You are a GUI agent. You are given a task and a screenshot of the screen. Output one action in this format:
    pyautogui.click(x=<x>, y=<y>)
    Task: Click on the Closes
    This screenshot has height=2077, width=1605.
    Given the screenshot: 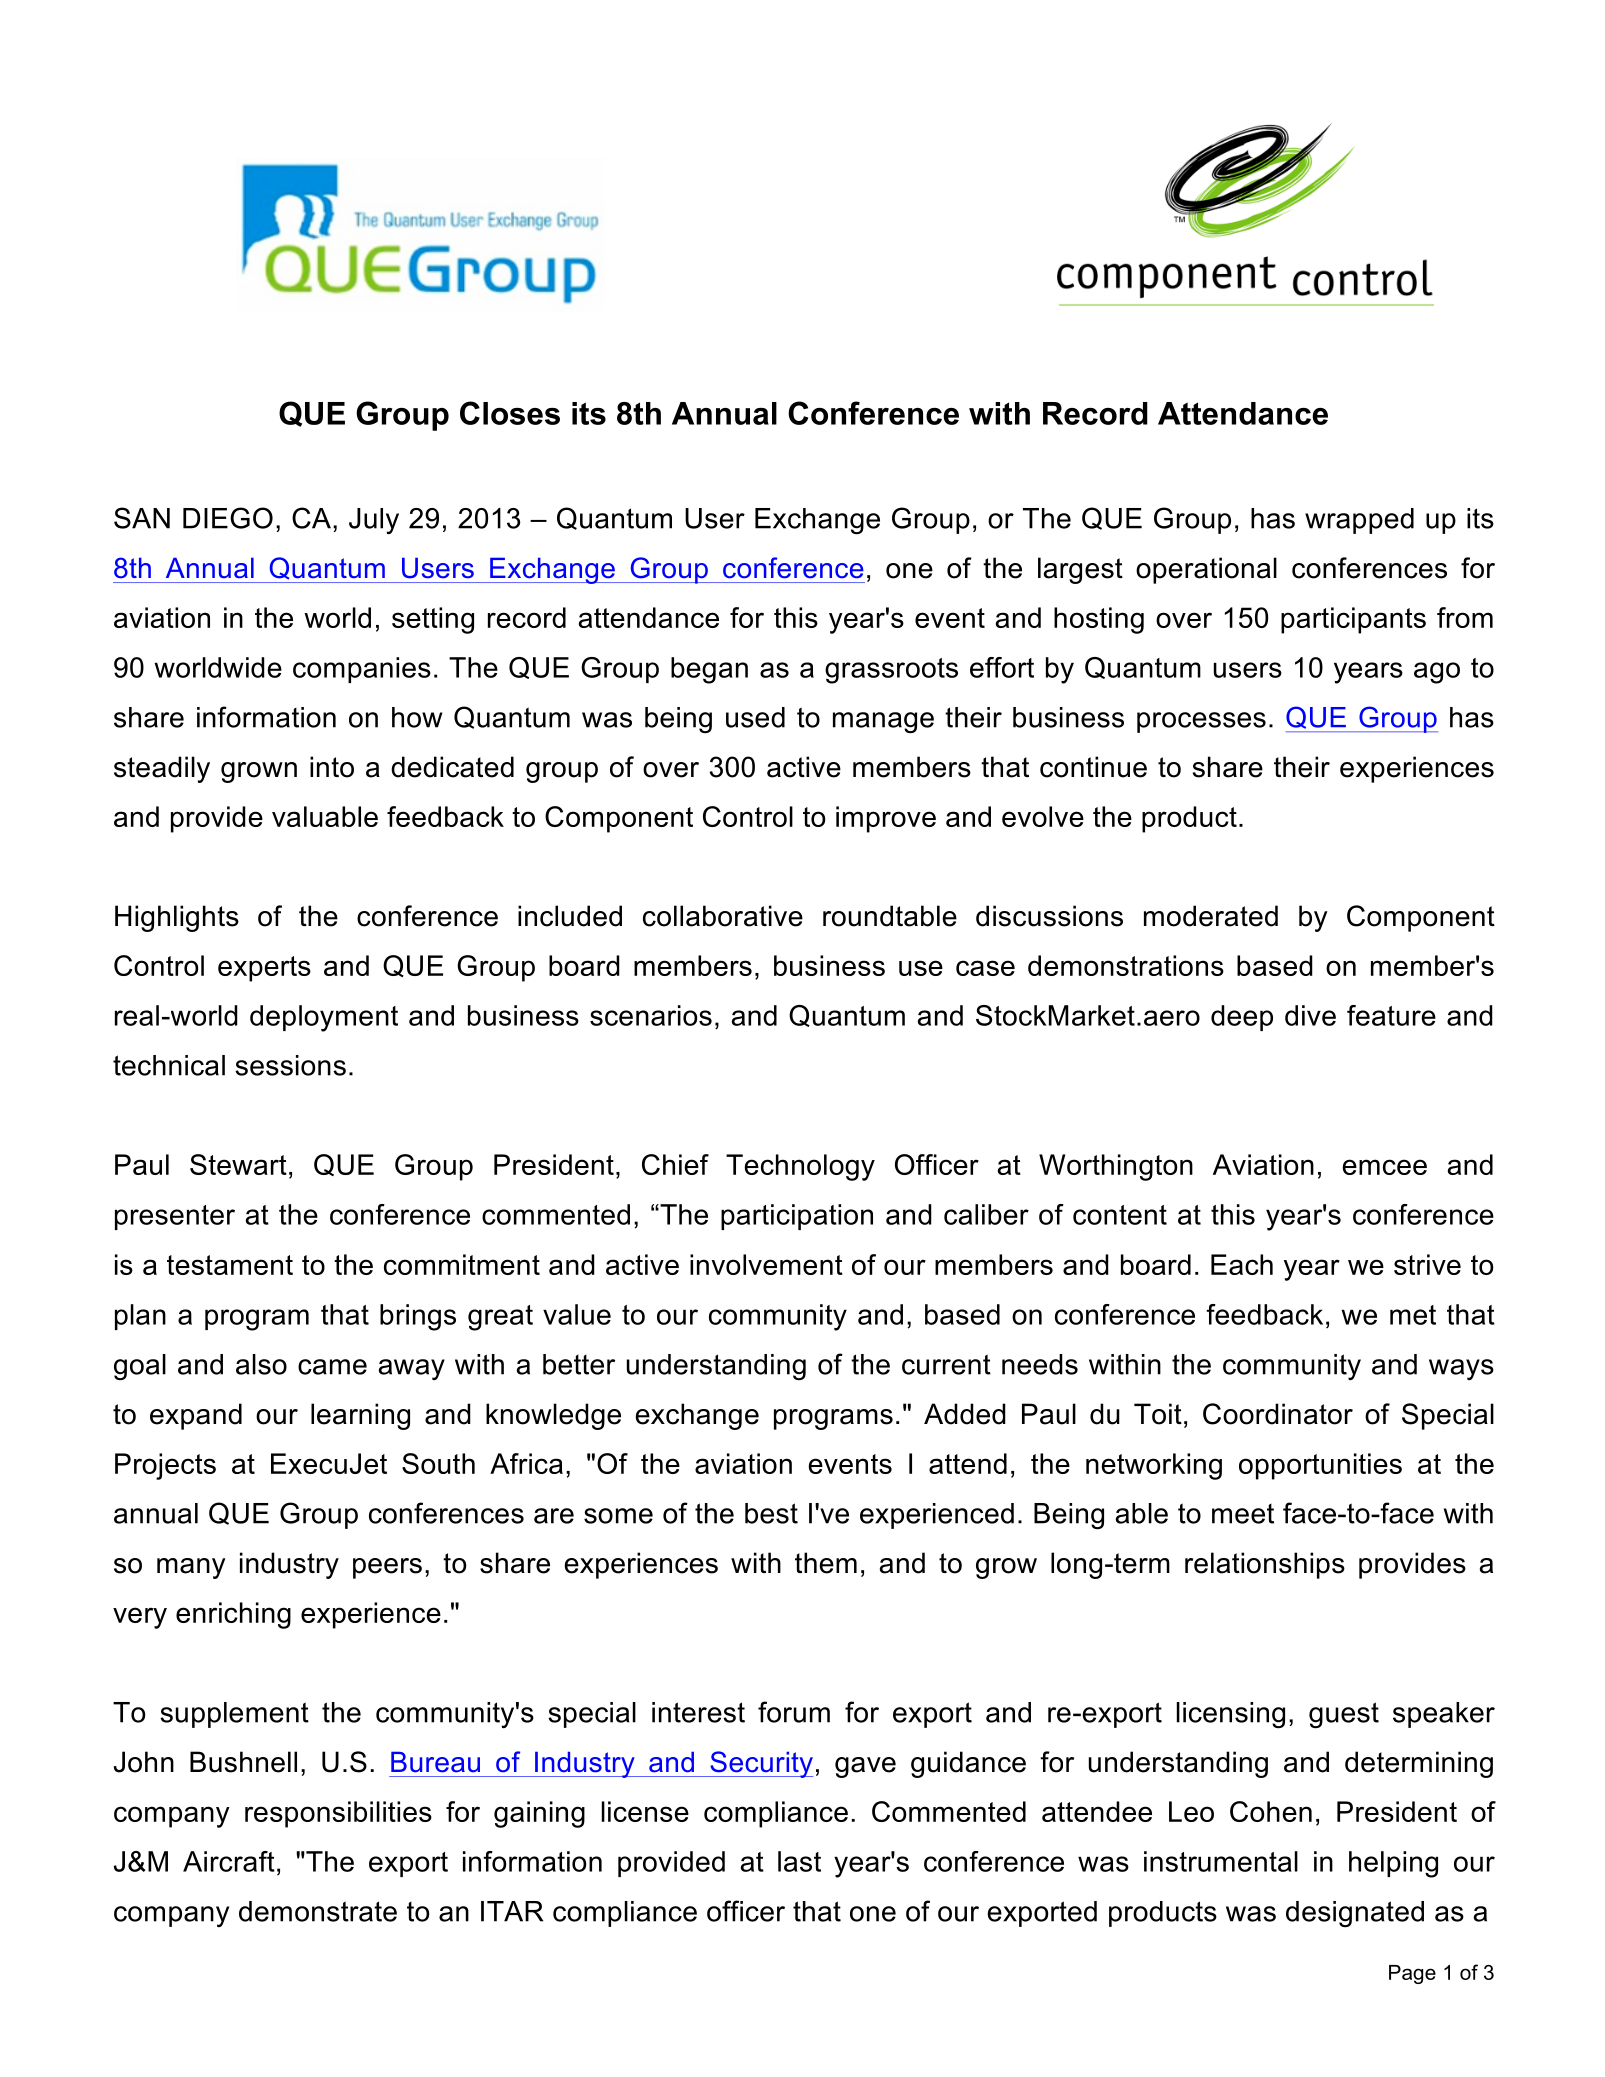 What is the action you would take?
    pyautogui.click(x=510, y=413)
